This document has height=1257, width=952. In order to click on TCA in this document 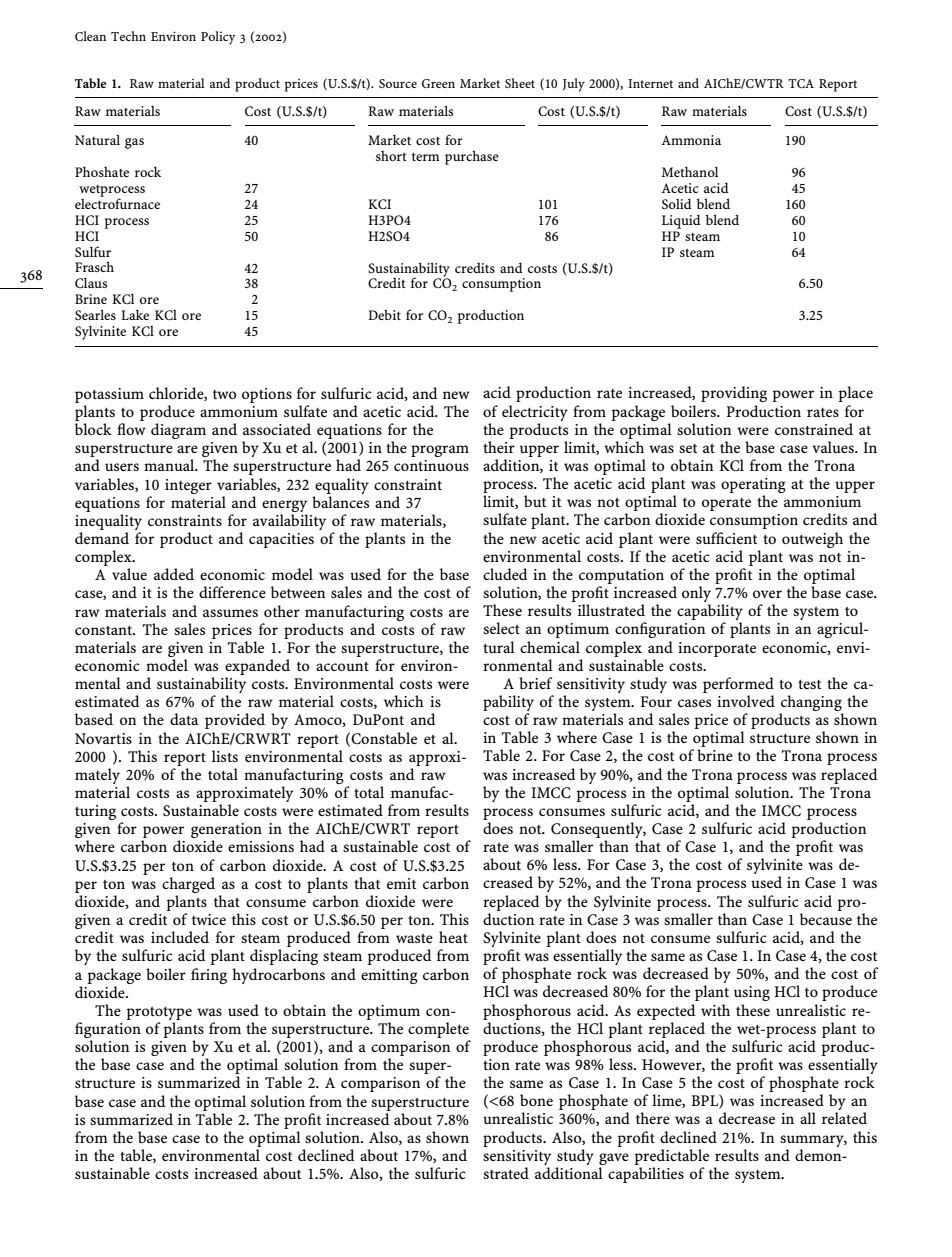, I will do `click(801, 83)`.
